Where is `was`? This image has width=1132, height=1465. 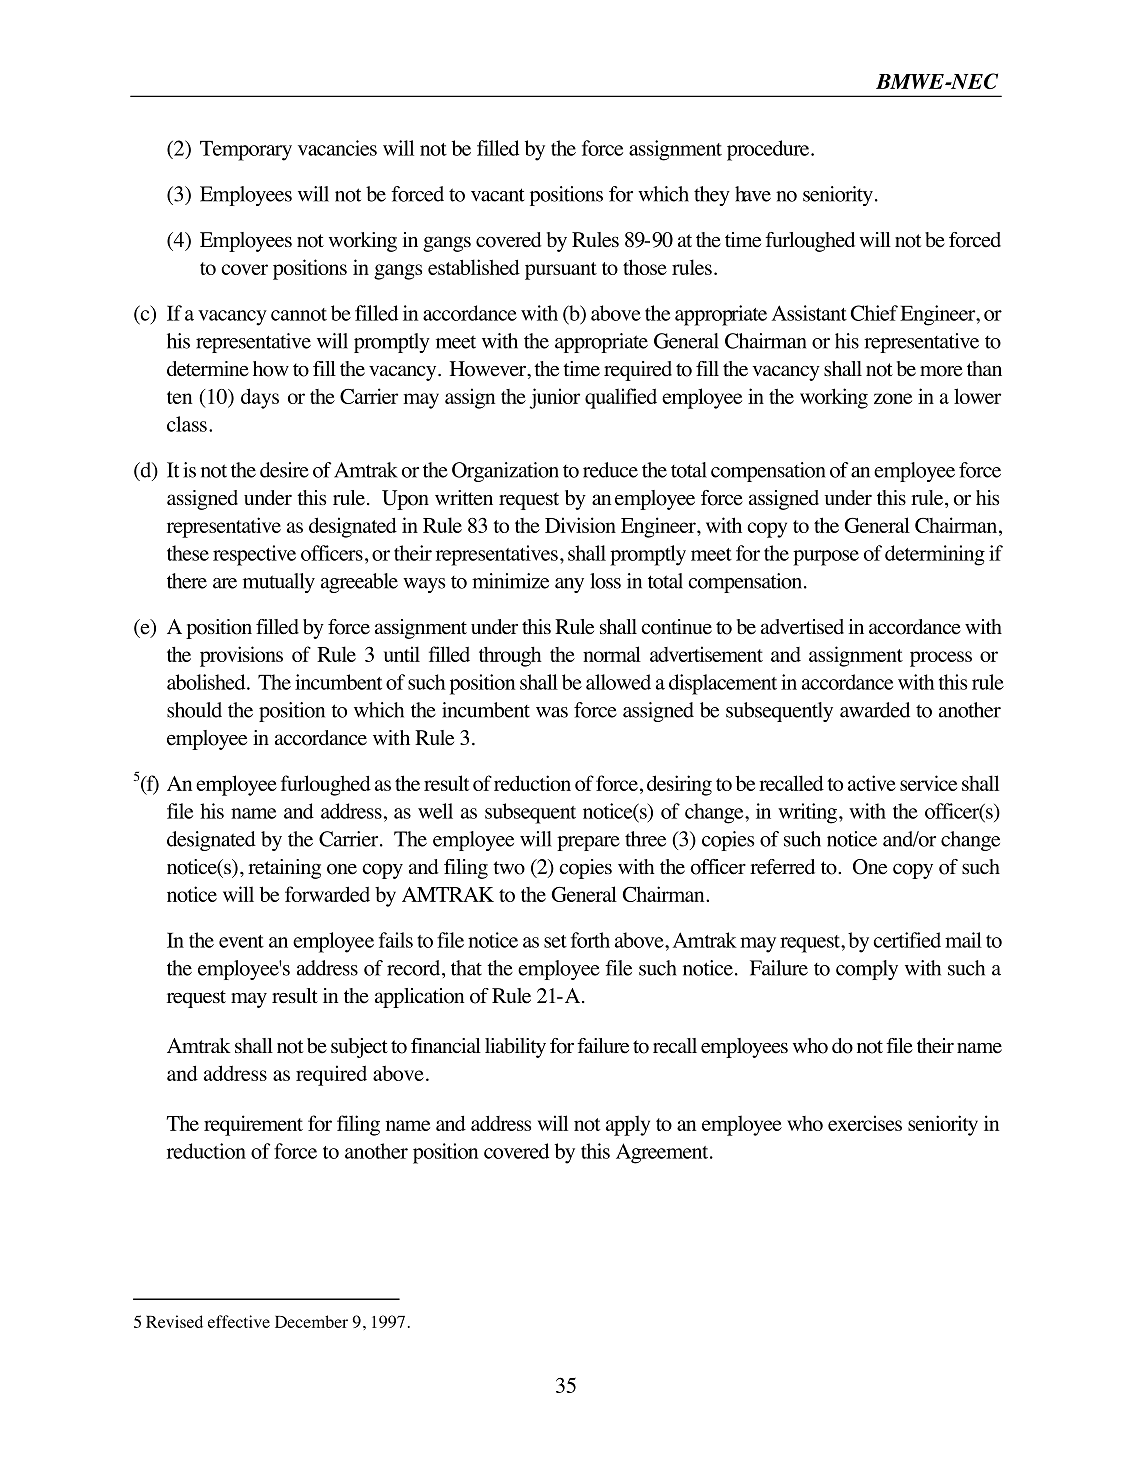 was is located at coordinates (552, 712).
